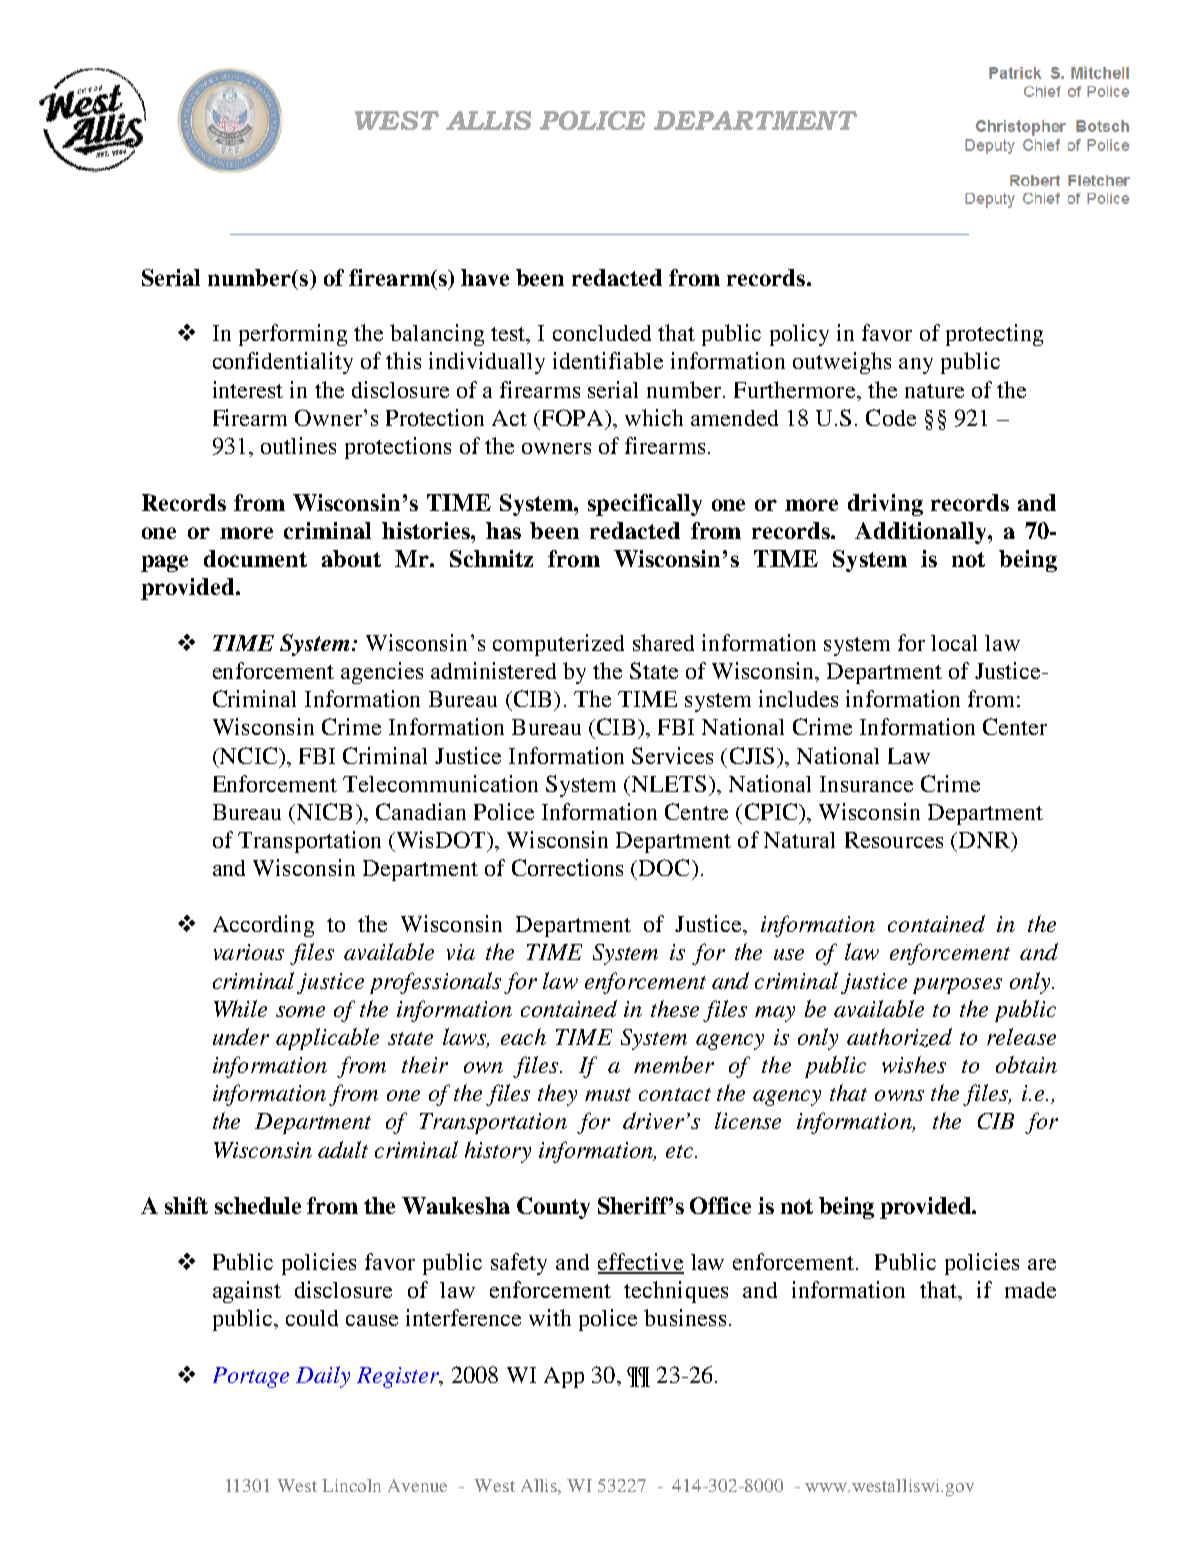  I want to click on performing, so click(293, 335).
